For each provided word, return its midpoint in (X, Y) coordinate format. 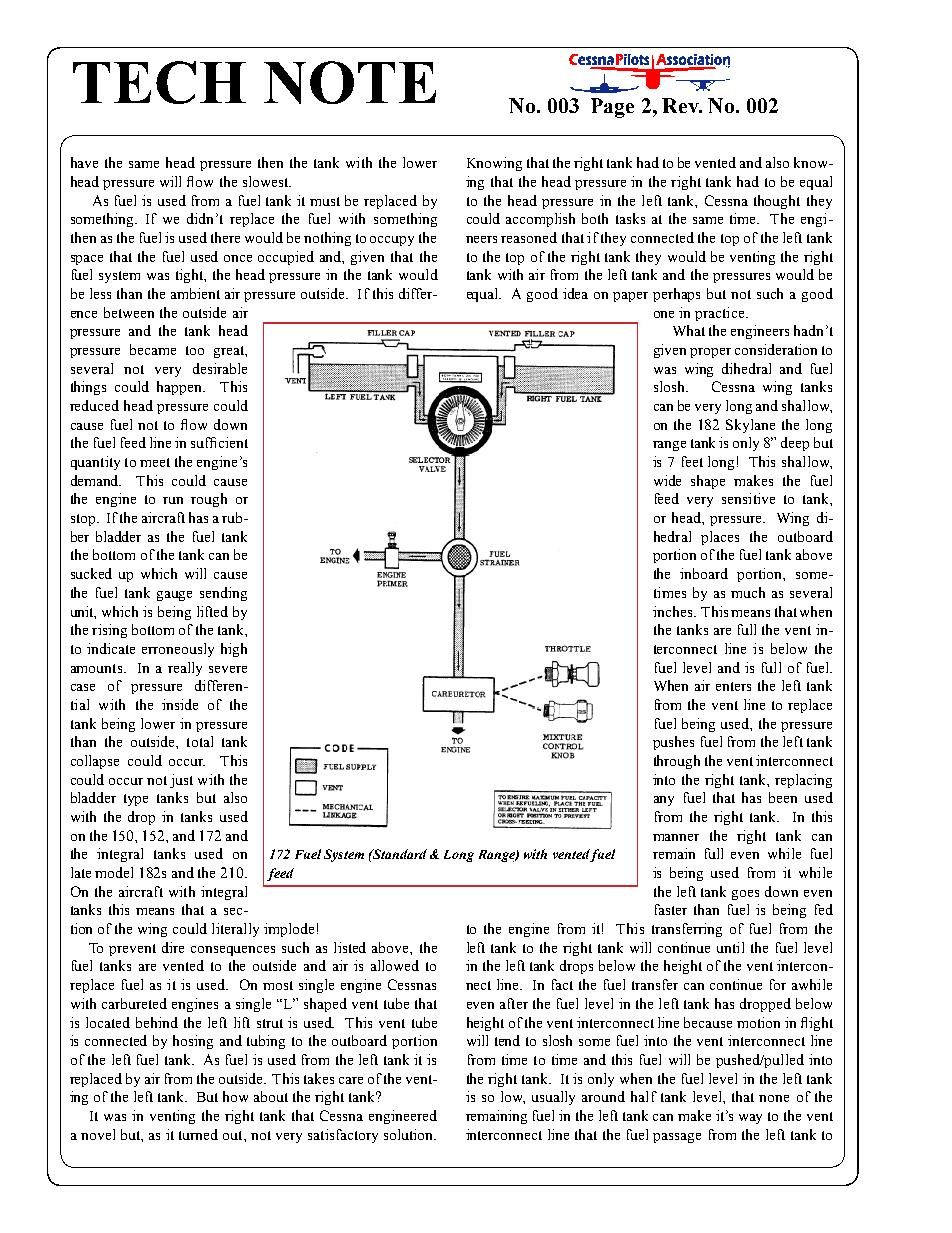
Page (612, 108)
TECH (159, 82)
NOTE (350, 82)
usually (553, 1098)
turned (198, 1134)
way (750, 1119)
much (748, 592)
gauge (174, 596)
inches (674, 611)
